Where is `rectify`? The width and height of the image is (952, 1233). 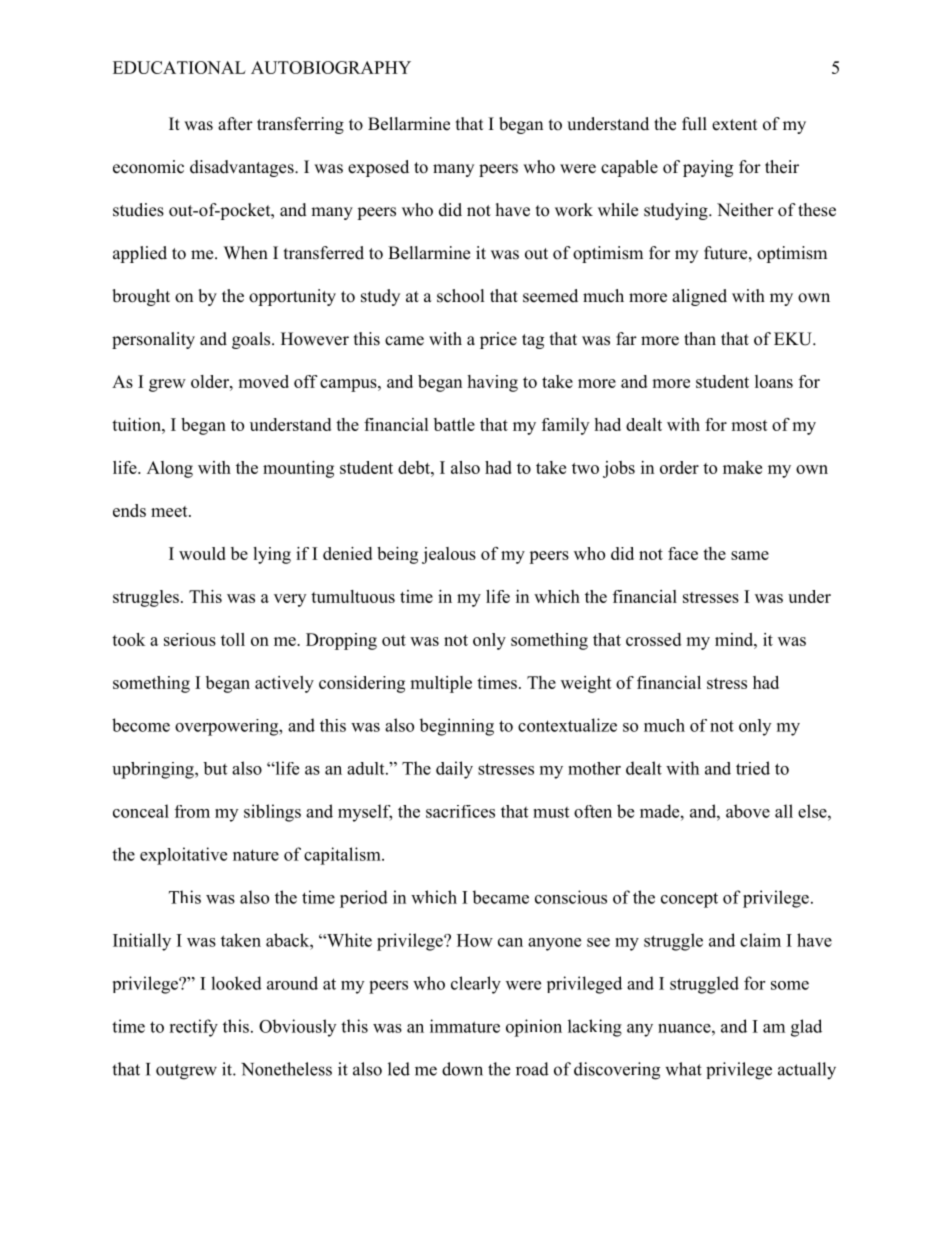
rectify is located at coordinates (193, 1028).
